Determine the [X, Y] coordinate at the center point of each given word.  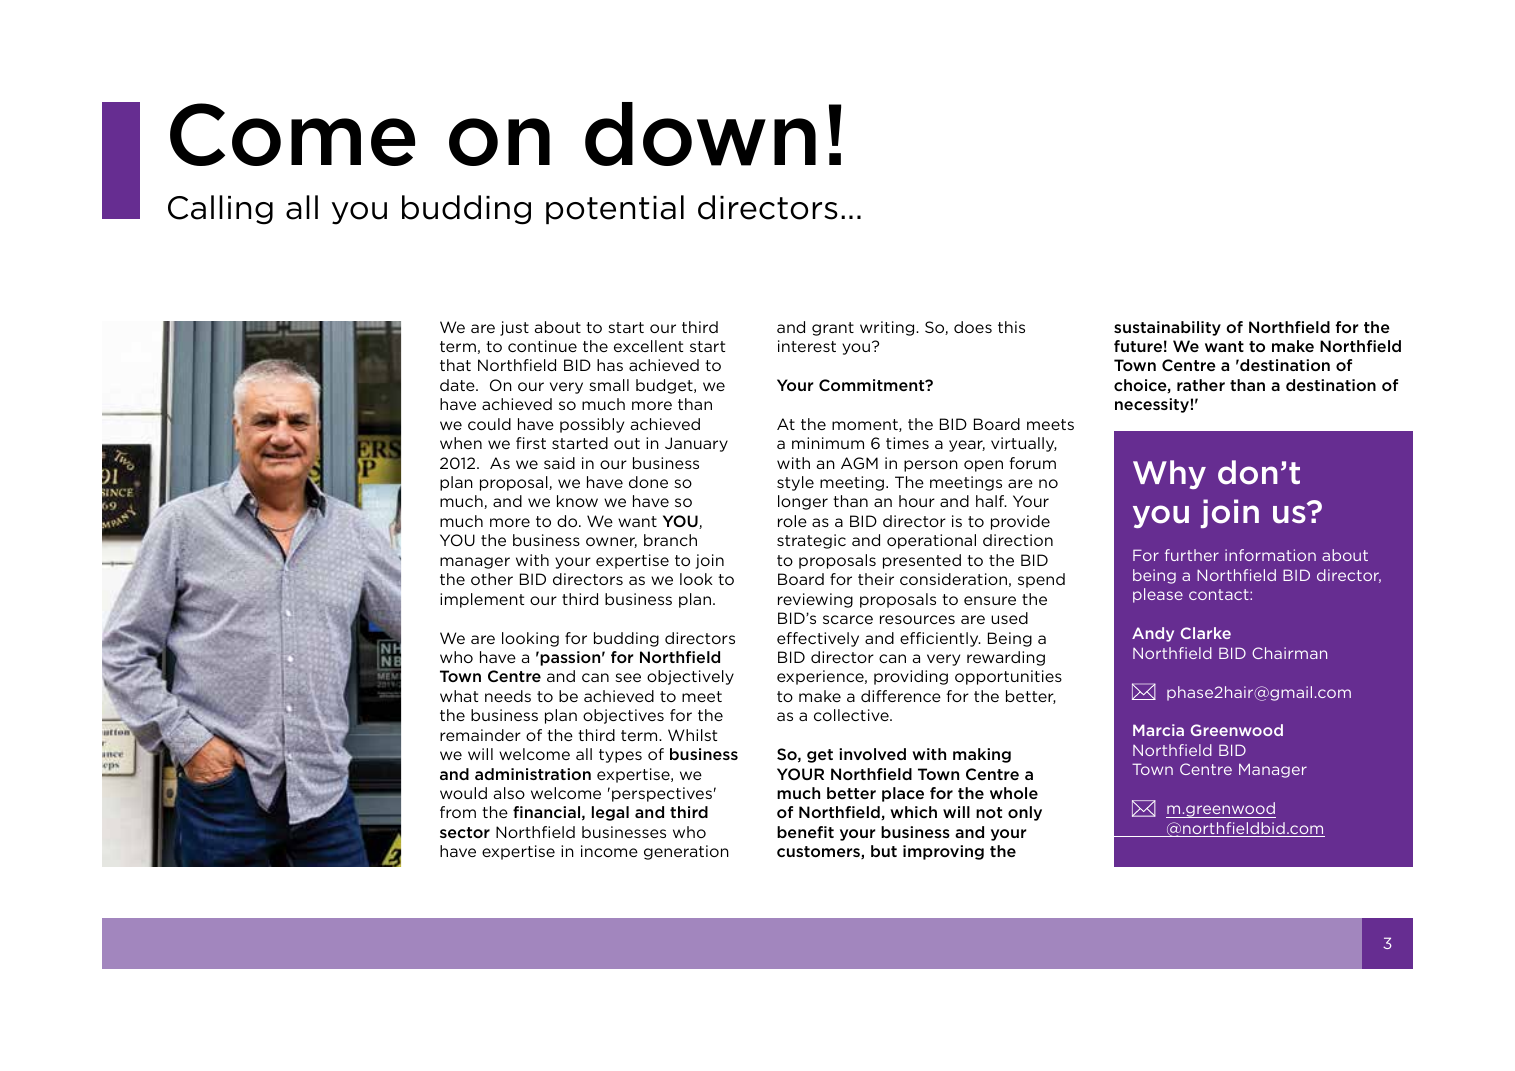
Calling [220, 210]
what [459, 696]
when [461, 443]
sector [465, 832]
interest [807, 346]
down [700, 134]
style [795, 483]
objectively [690, 677]
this [1011, 327]
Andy [1153, 634]
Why [1169, 474]
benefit [805, 832]
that [455, 365]
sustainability [1167, 328]
